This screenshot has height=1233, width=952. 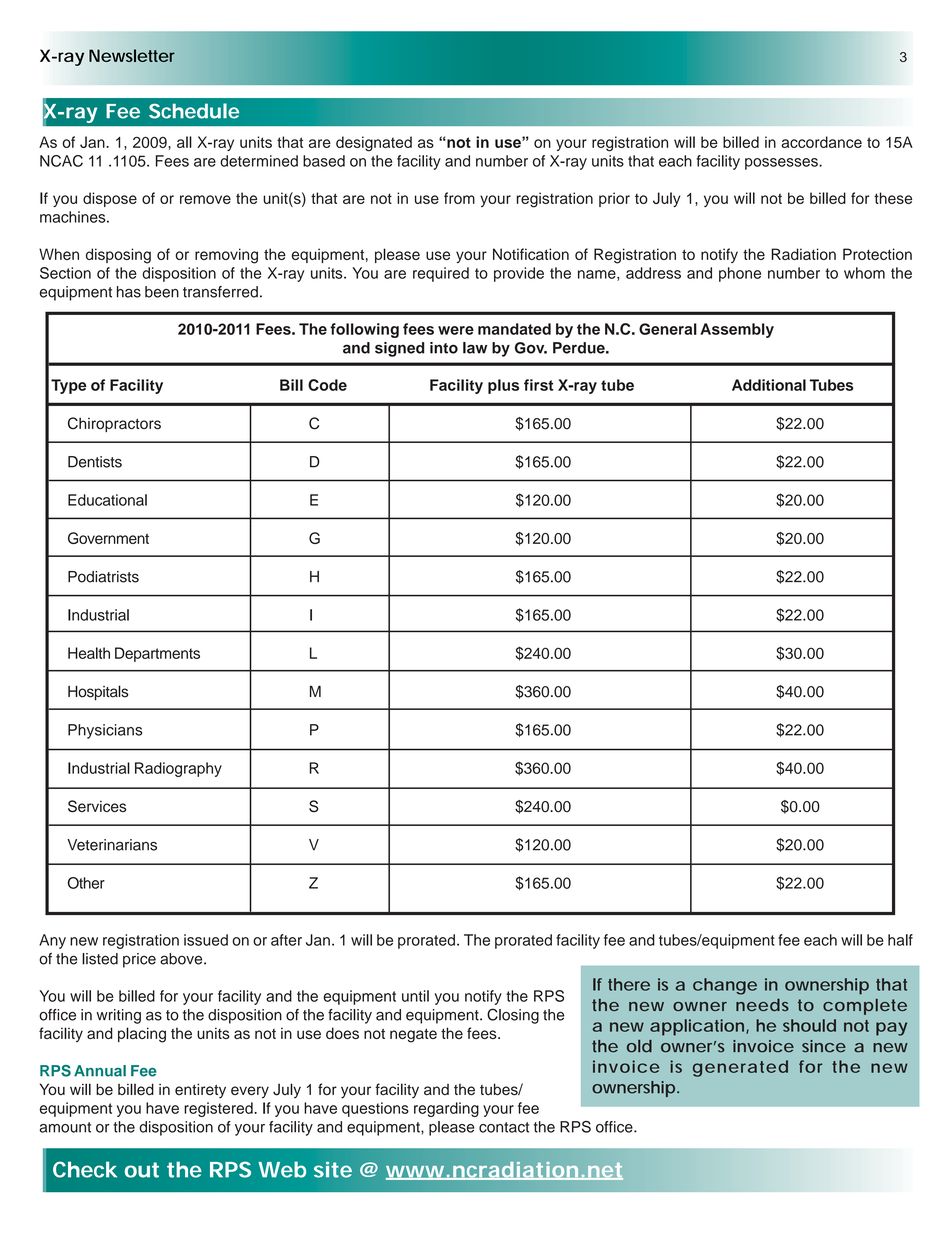 I want to click on first, so click(x=538, y=385).
